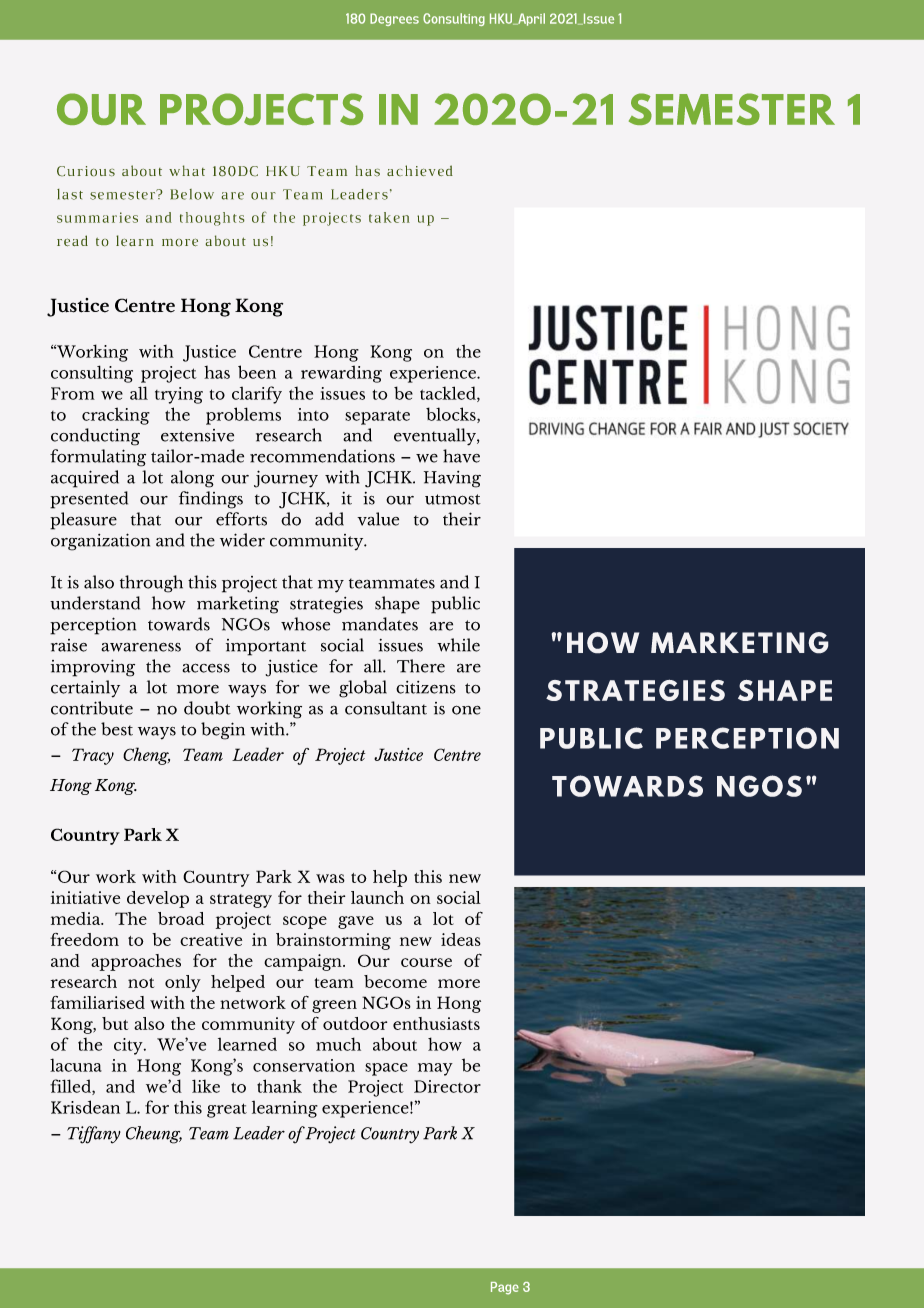 The image size is (924, 1308). I want to click on have, so click(461, 456).
